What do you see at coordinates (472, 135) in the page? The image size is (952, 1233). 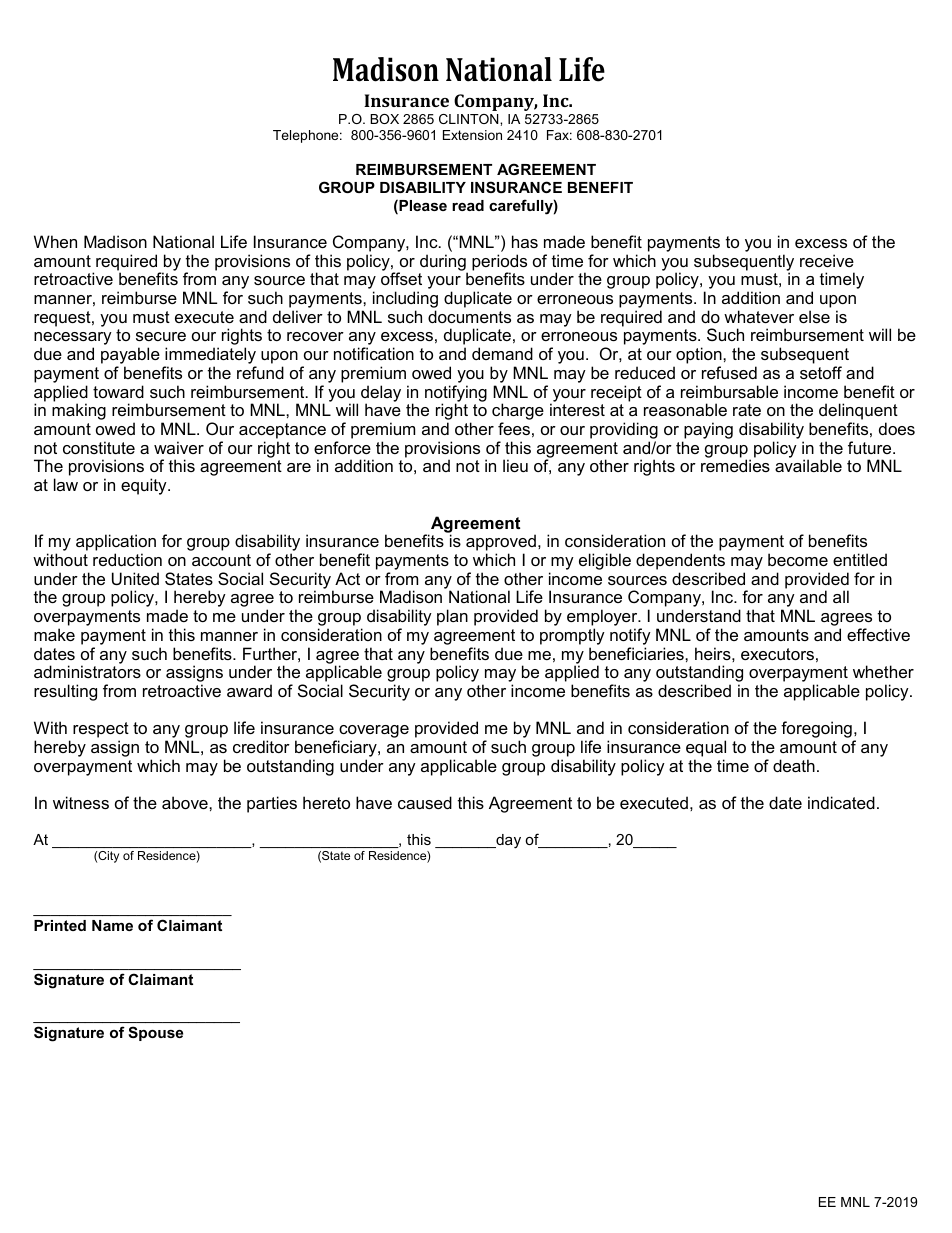 I see `Extension` at bounding box center [472, 135].
